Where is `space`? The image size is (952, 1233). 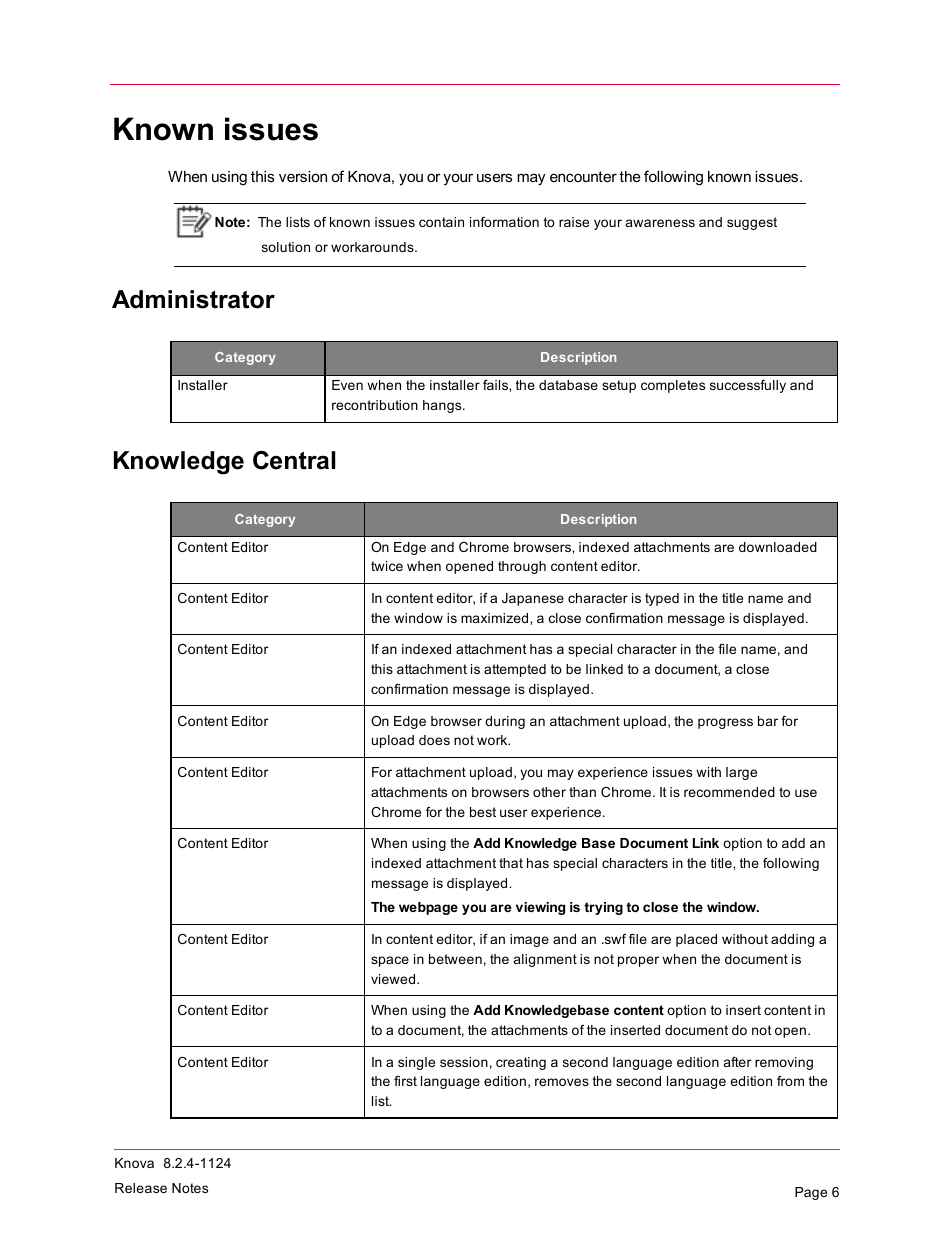
space is located at coordinates (390, 961).
